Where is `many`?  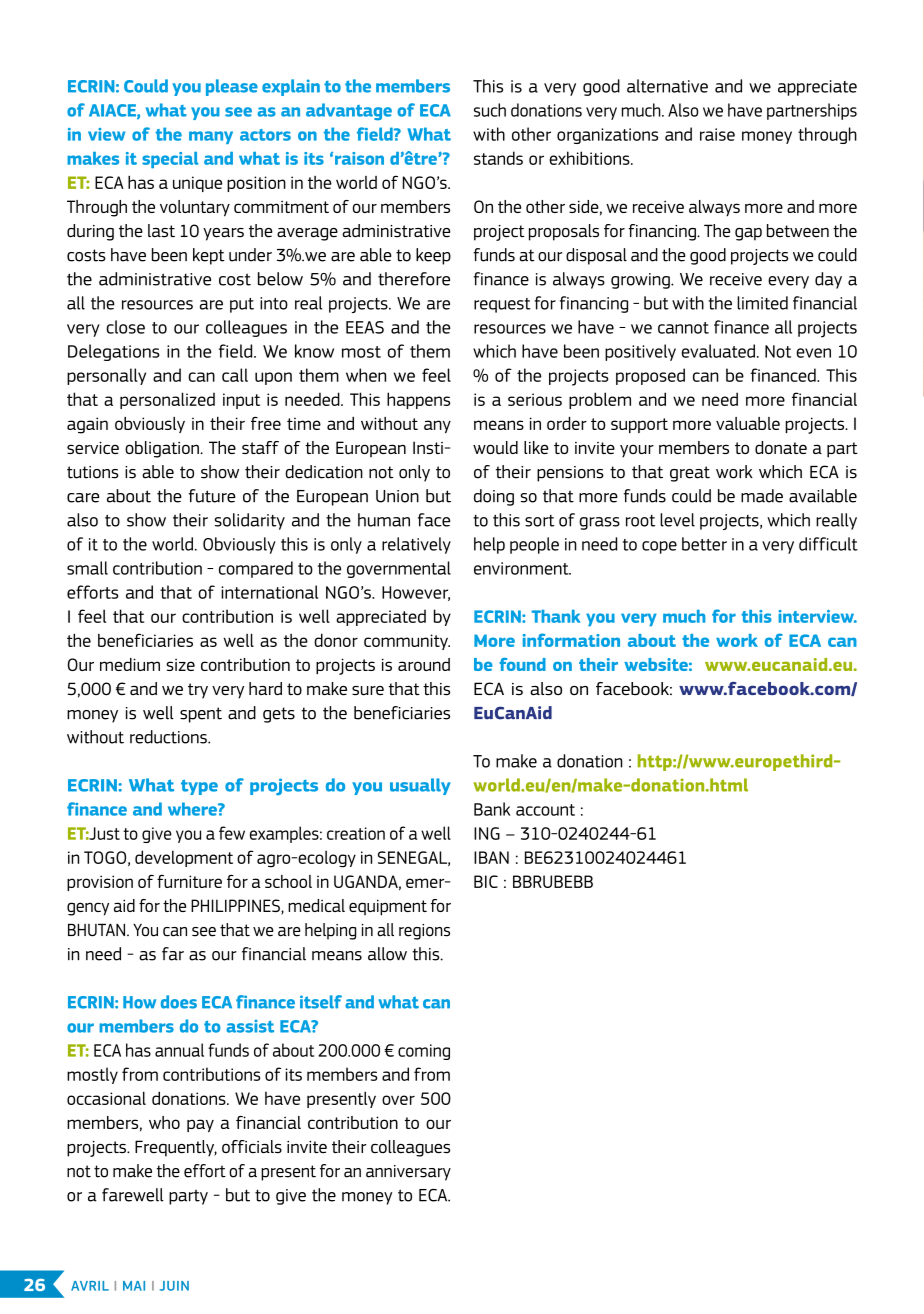 many is located at coordinates (211, 137).
